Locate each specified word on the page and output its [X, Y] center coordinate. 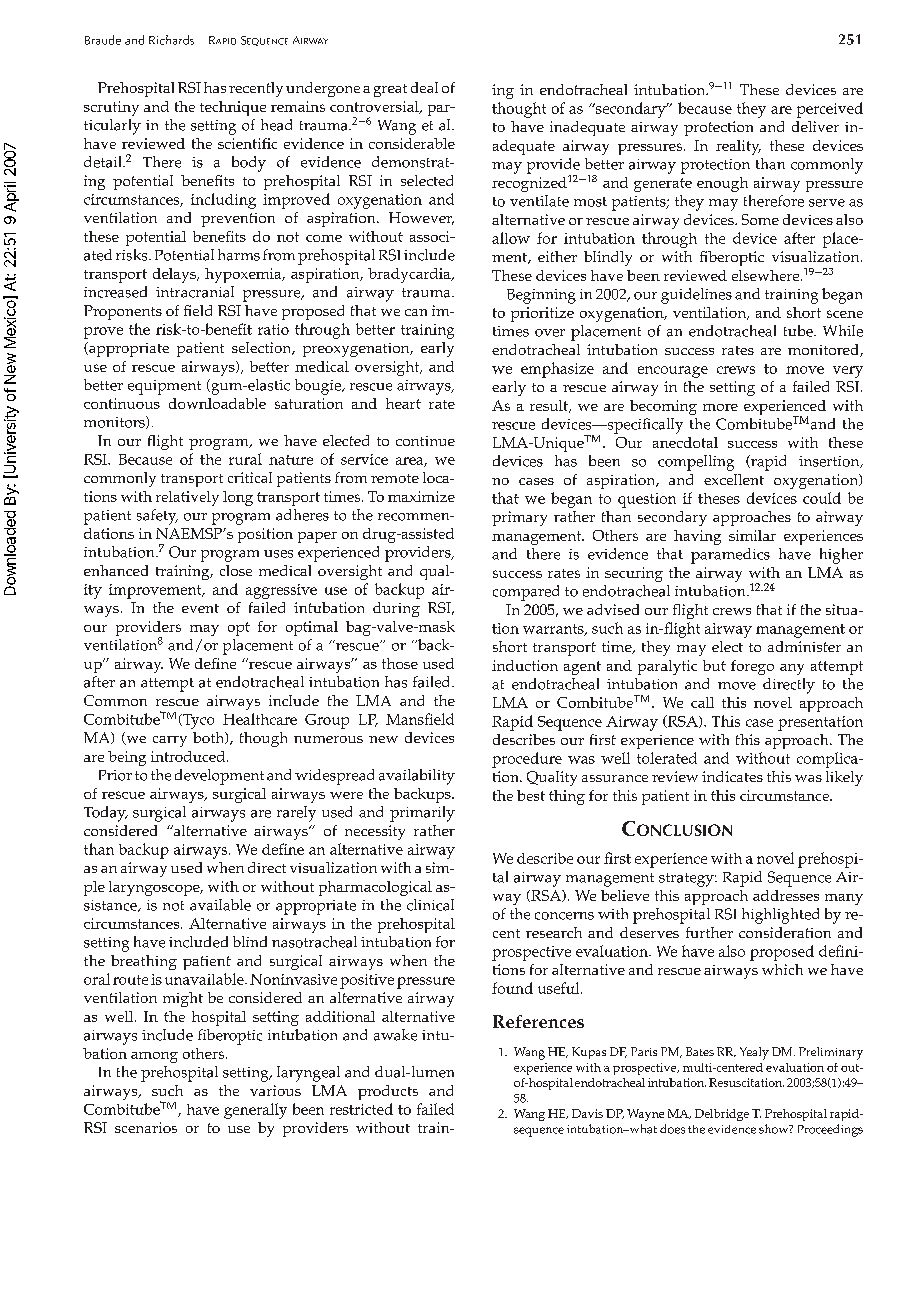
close [236, 570]
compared [526, 593]
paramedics [730, 556]
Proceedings [830, 1130]
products [388, 1092]
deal [424, 87]
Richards [171, 40]
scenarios [146, 1127]
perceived [830, 110]
